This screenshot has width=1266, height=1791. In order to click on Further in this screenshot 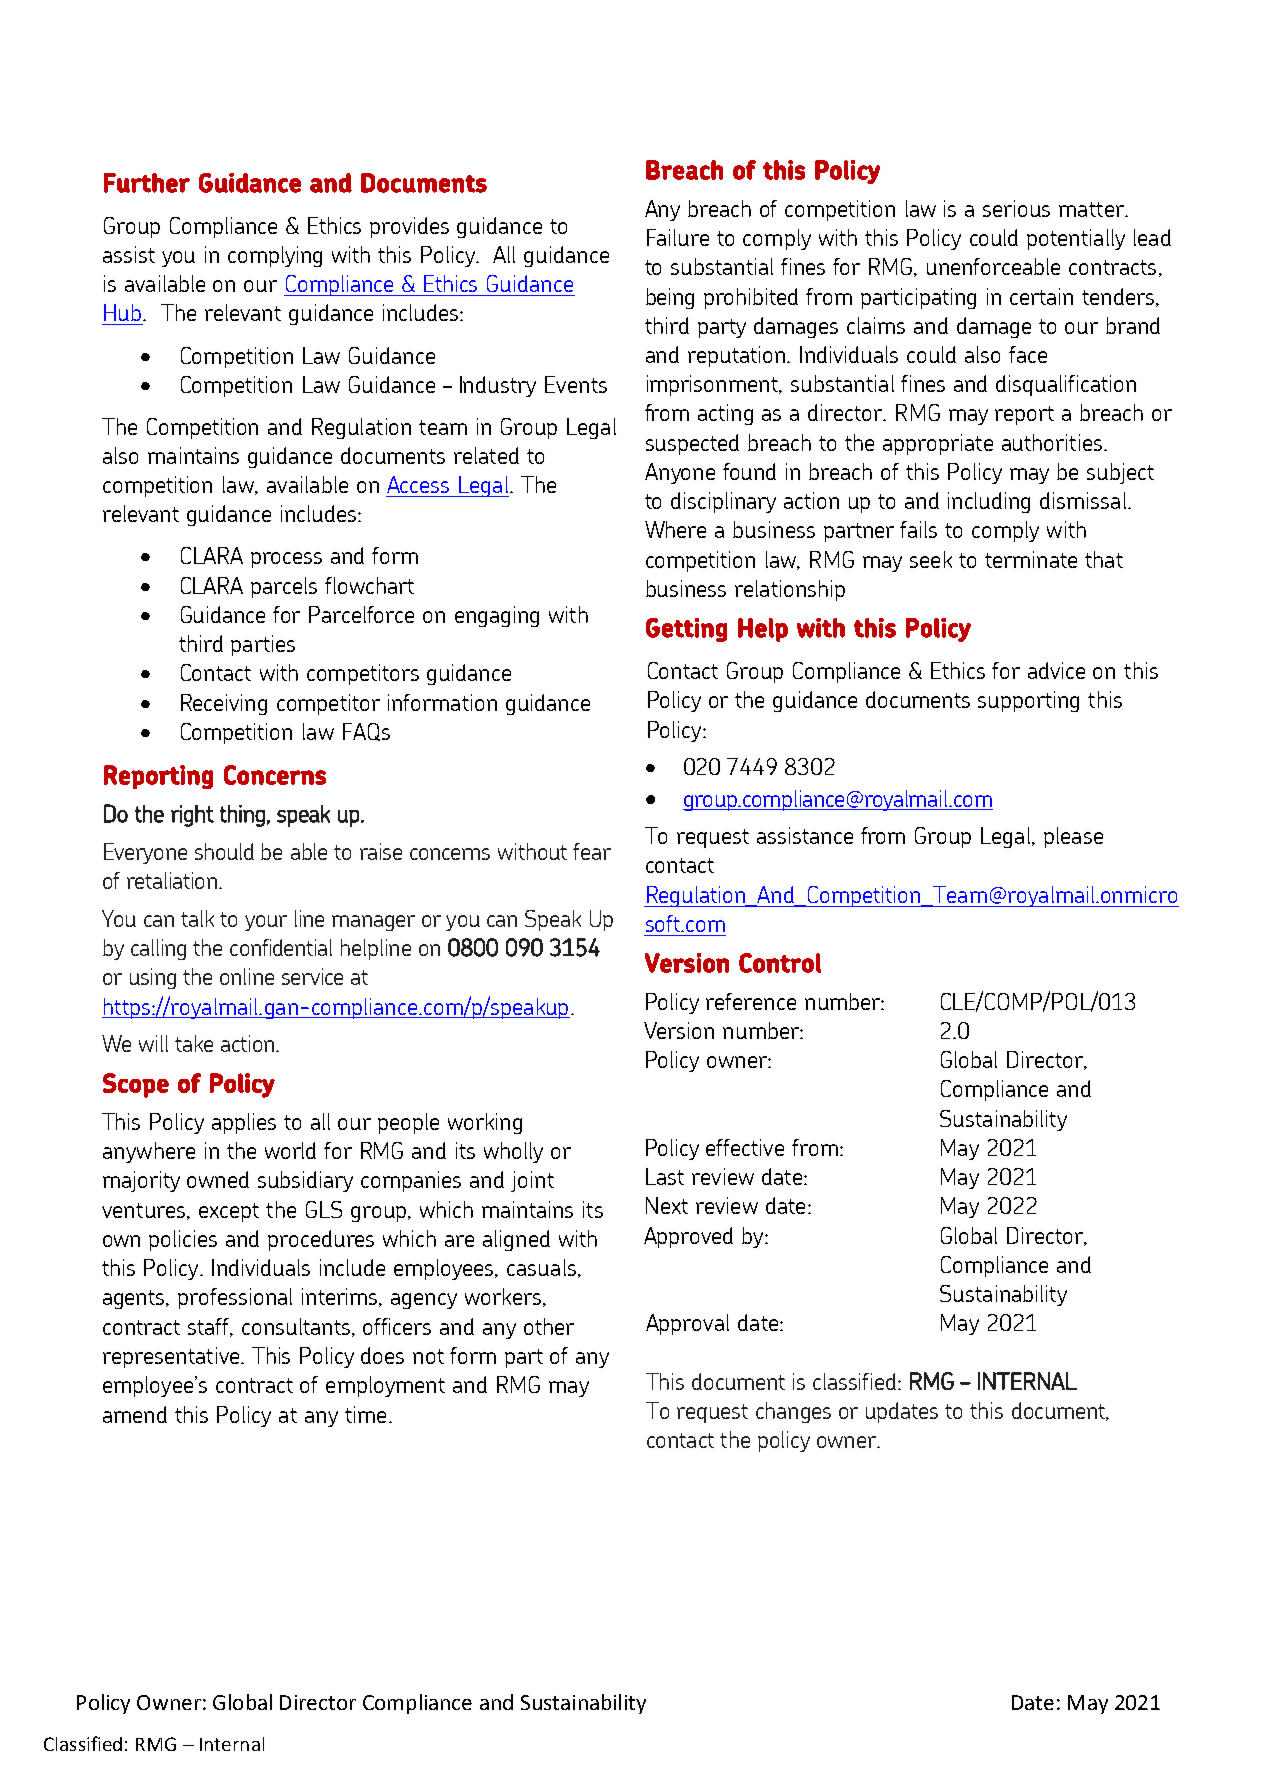, I will do `click(147, 183)`.
